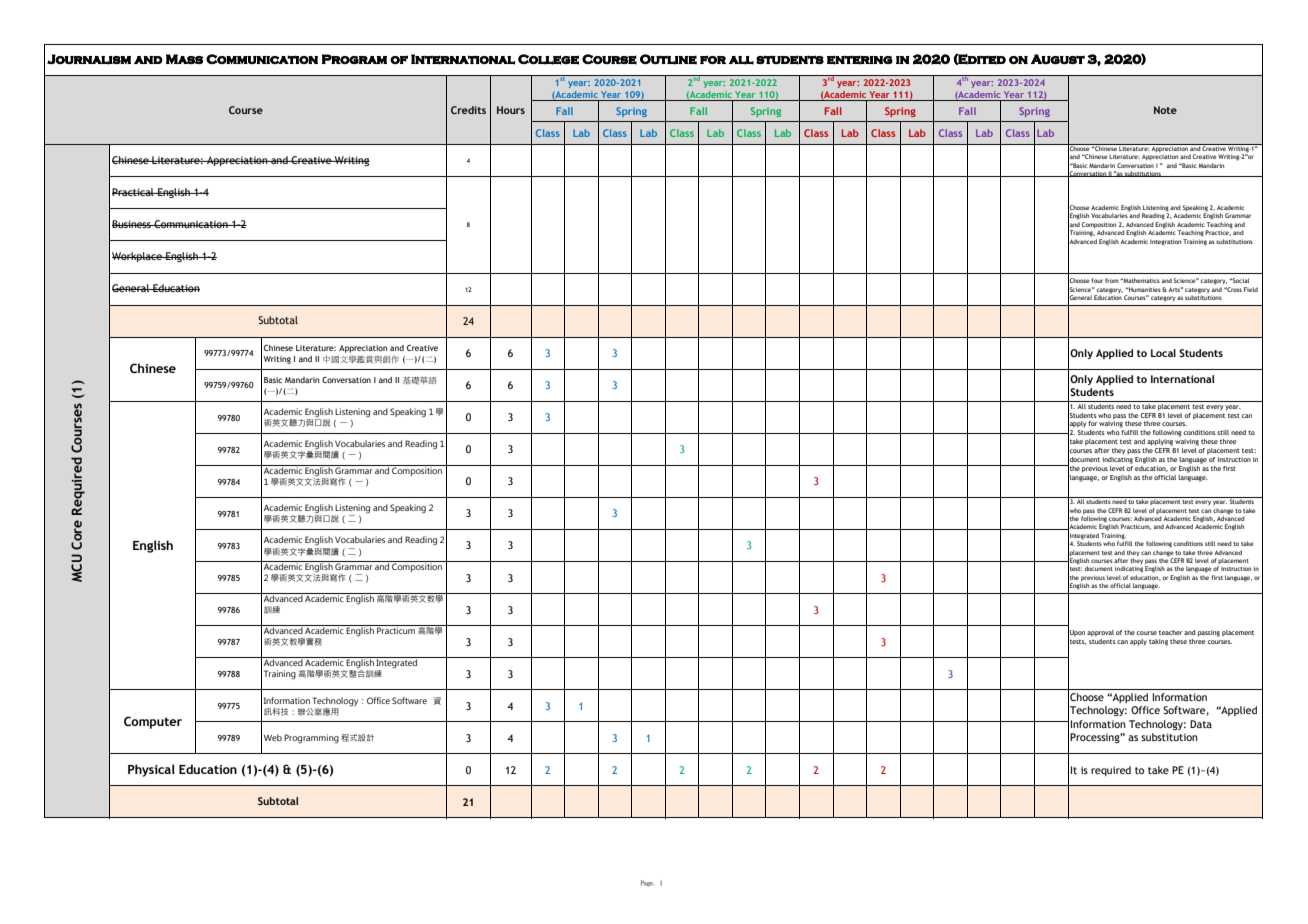 The image size is (1308, 924). What do you see at coordinates (138, 257) in the document?
I see `Workplace` at bounding box center [138, 257].
